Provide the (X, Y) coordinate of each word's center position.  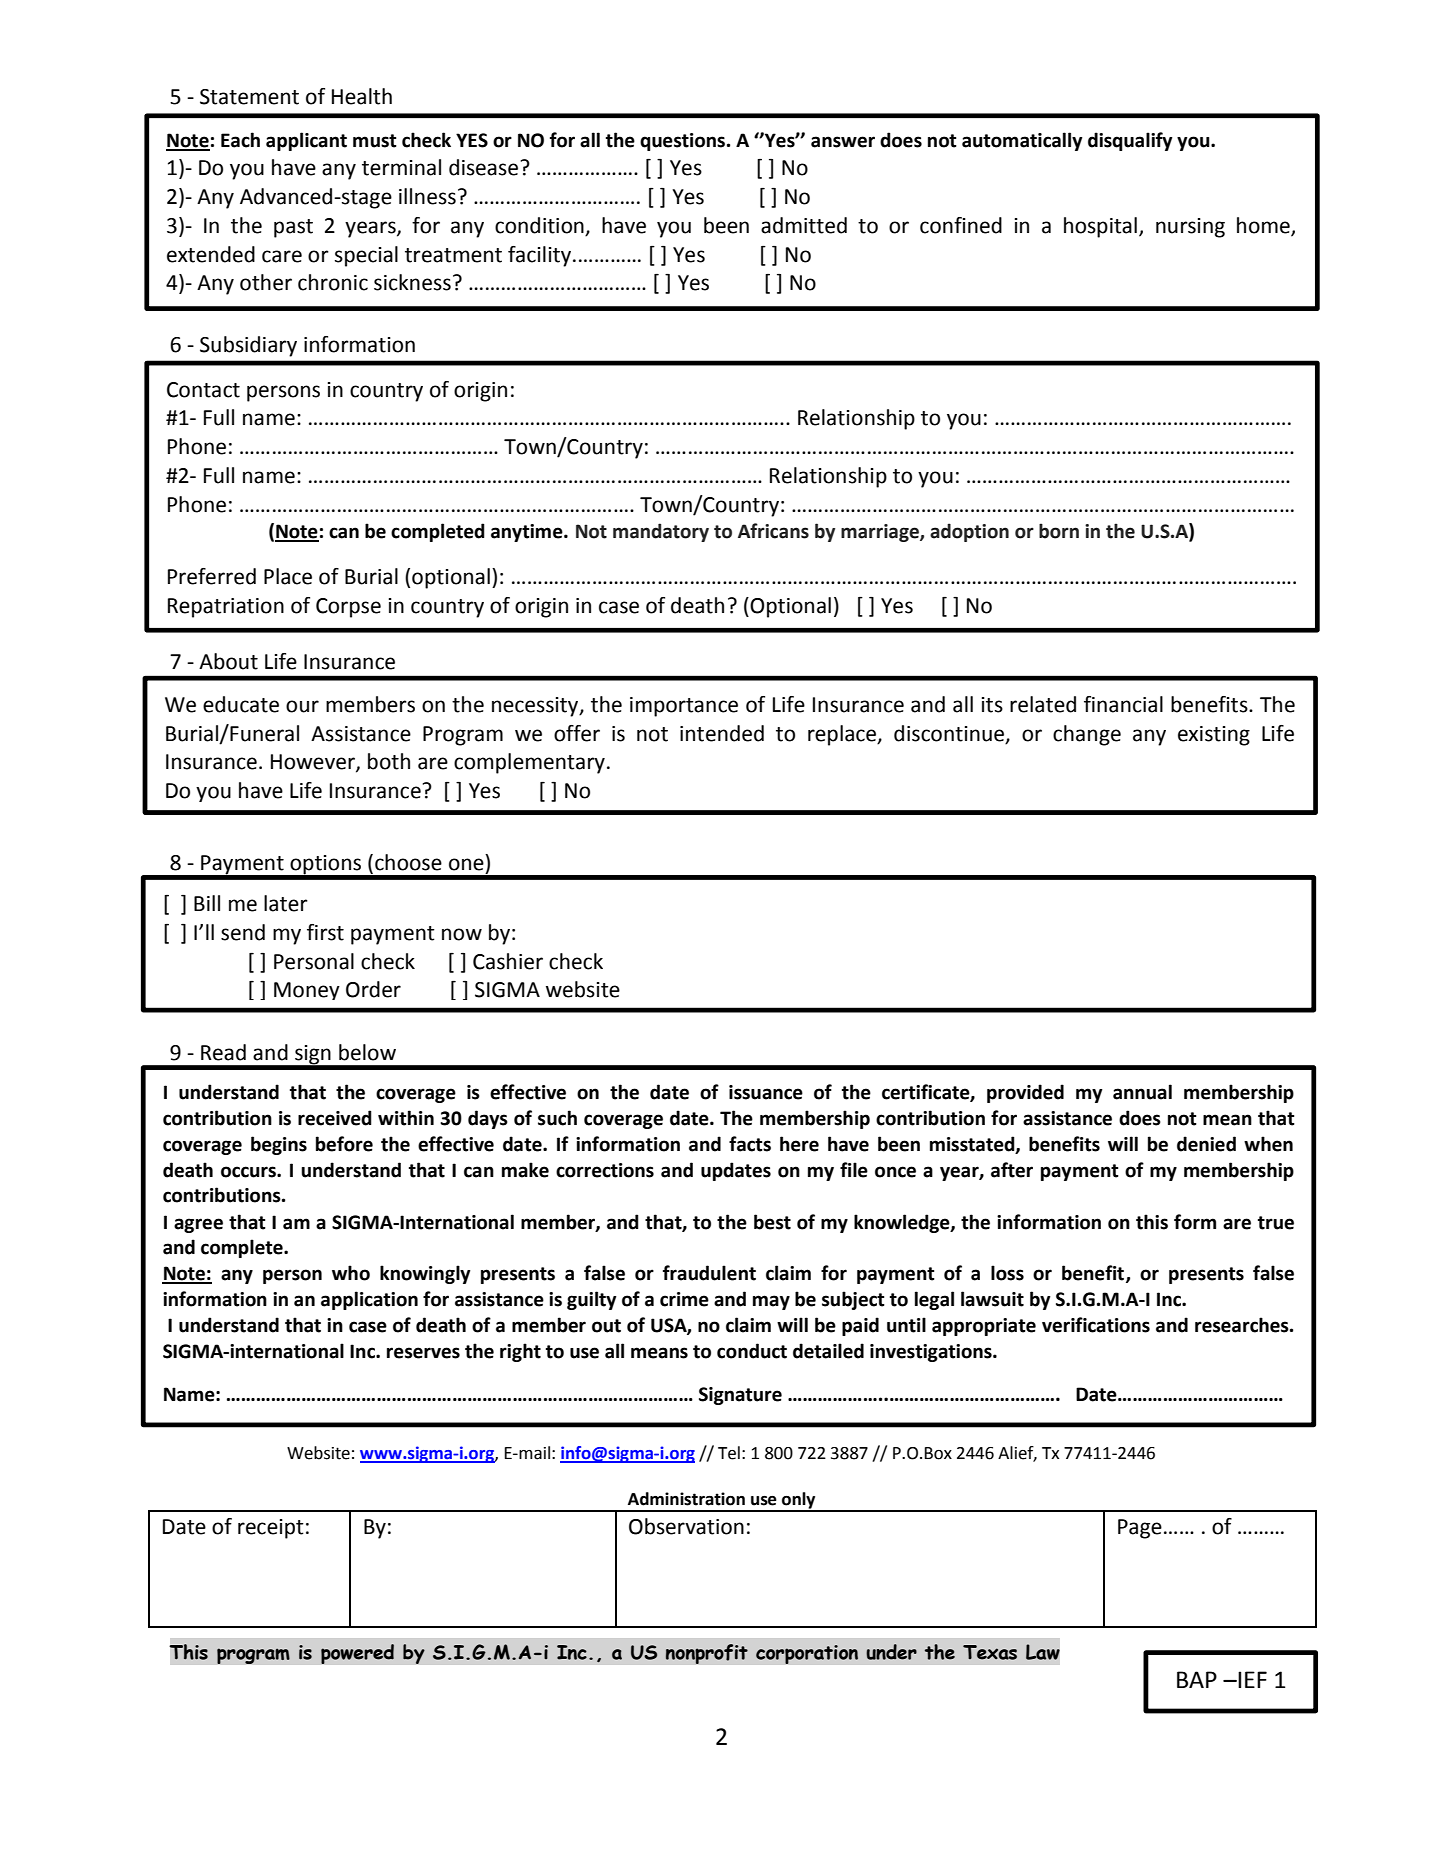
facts (750, 1144)
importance (684, 707)
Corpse (348, 608)
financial (1123, 704)
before (344, 1144)
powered (357, 1654)
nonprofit (706, 1654)
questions (684, 142)
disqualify (1130, 141)
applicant (306, 141)
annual (1142, 1092)
